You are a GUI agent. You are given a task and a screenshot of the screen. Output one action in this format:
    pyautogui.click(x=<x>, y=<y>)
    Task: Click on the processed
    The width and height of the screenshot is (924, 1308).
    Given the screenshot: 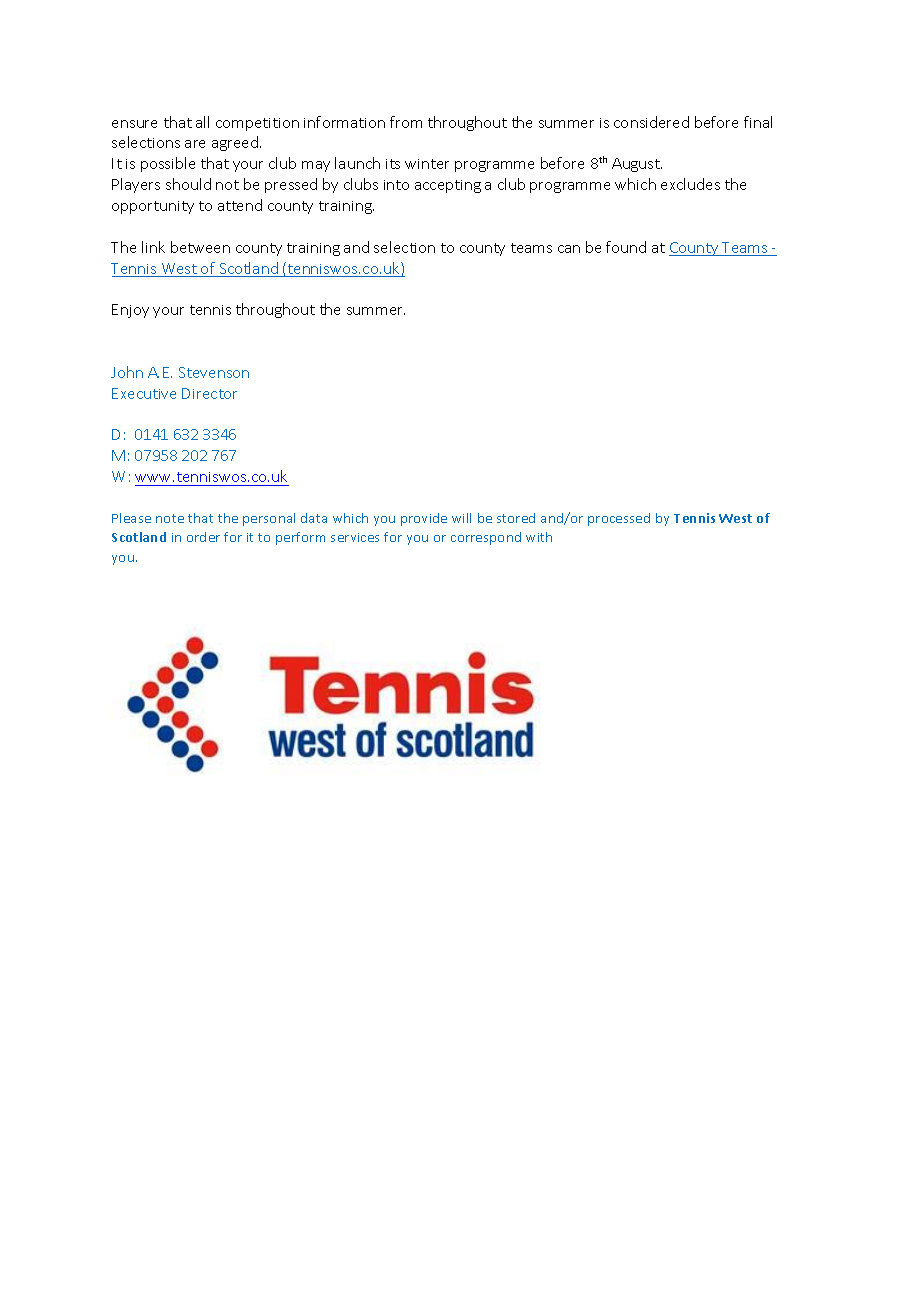 What is the action you would take?
    pyautogui.click(x=619, y=519)
